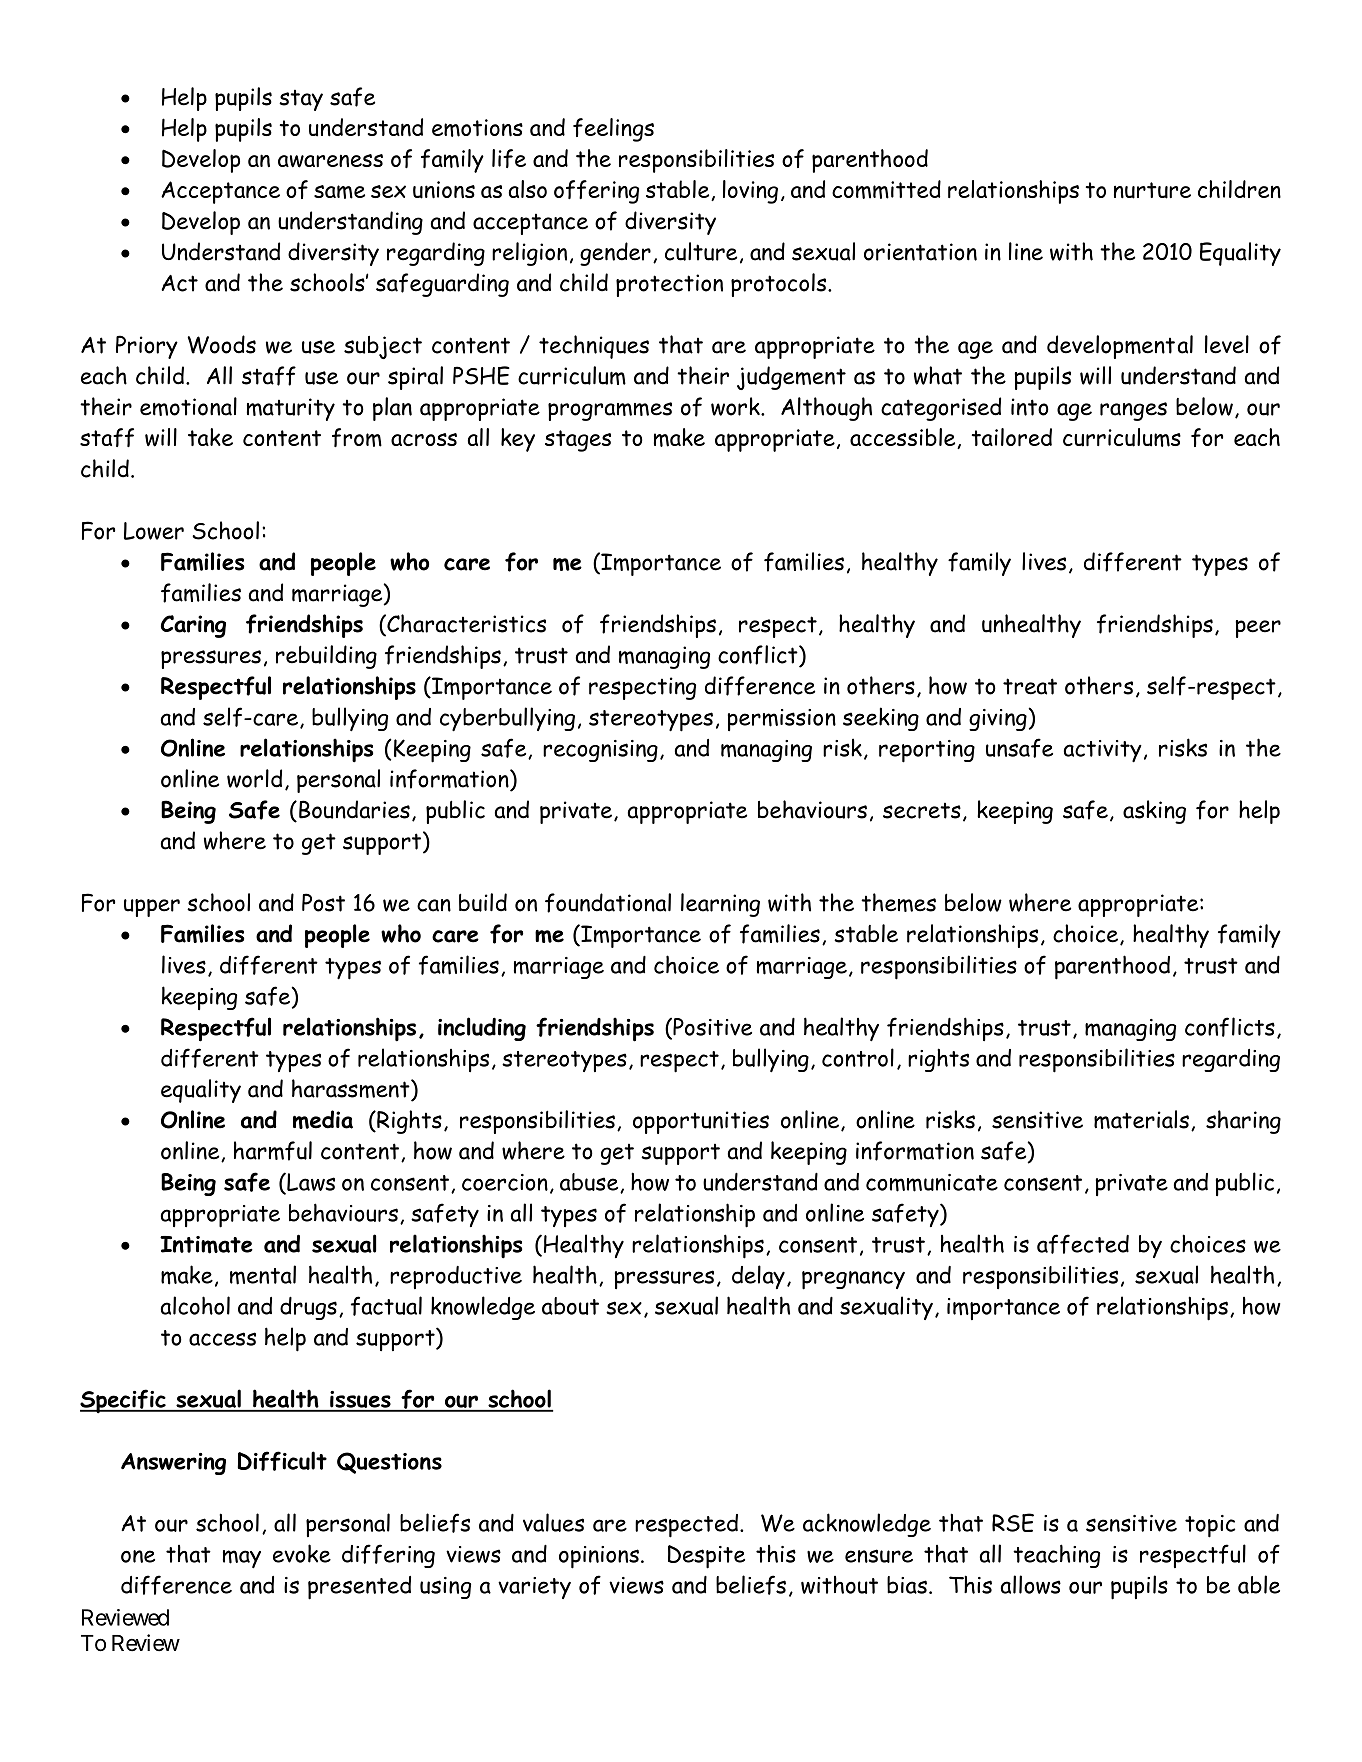  Describe the element at coordinates (1152, 190) in the screenshot. I see `nurture` at that location.
